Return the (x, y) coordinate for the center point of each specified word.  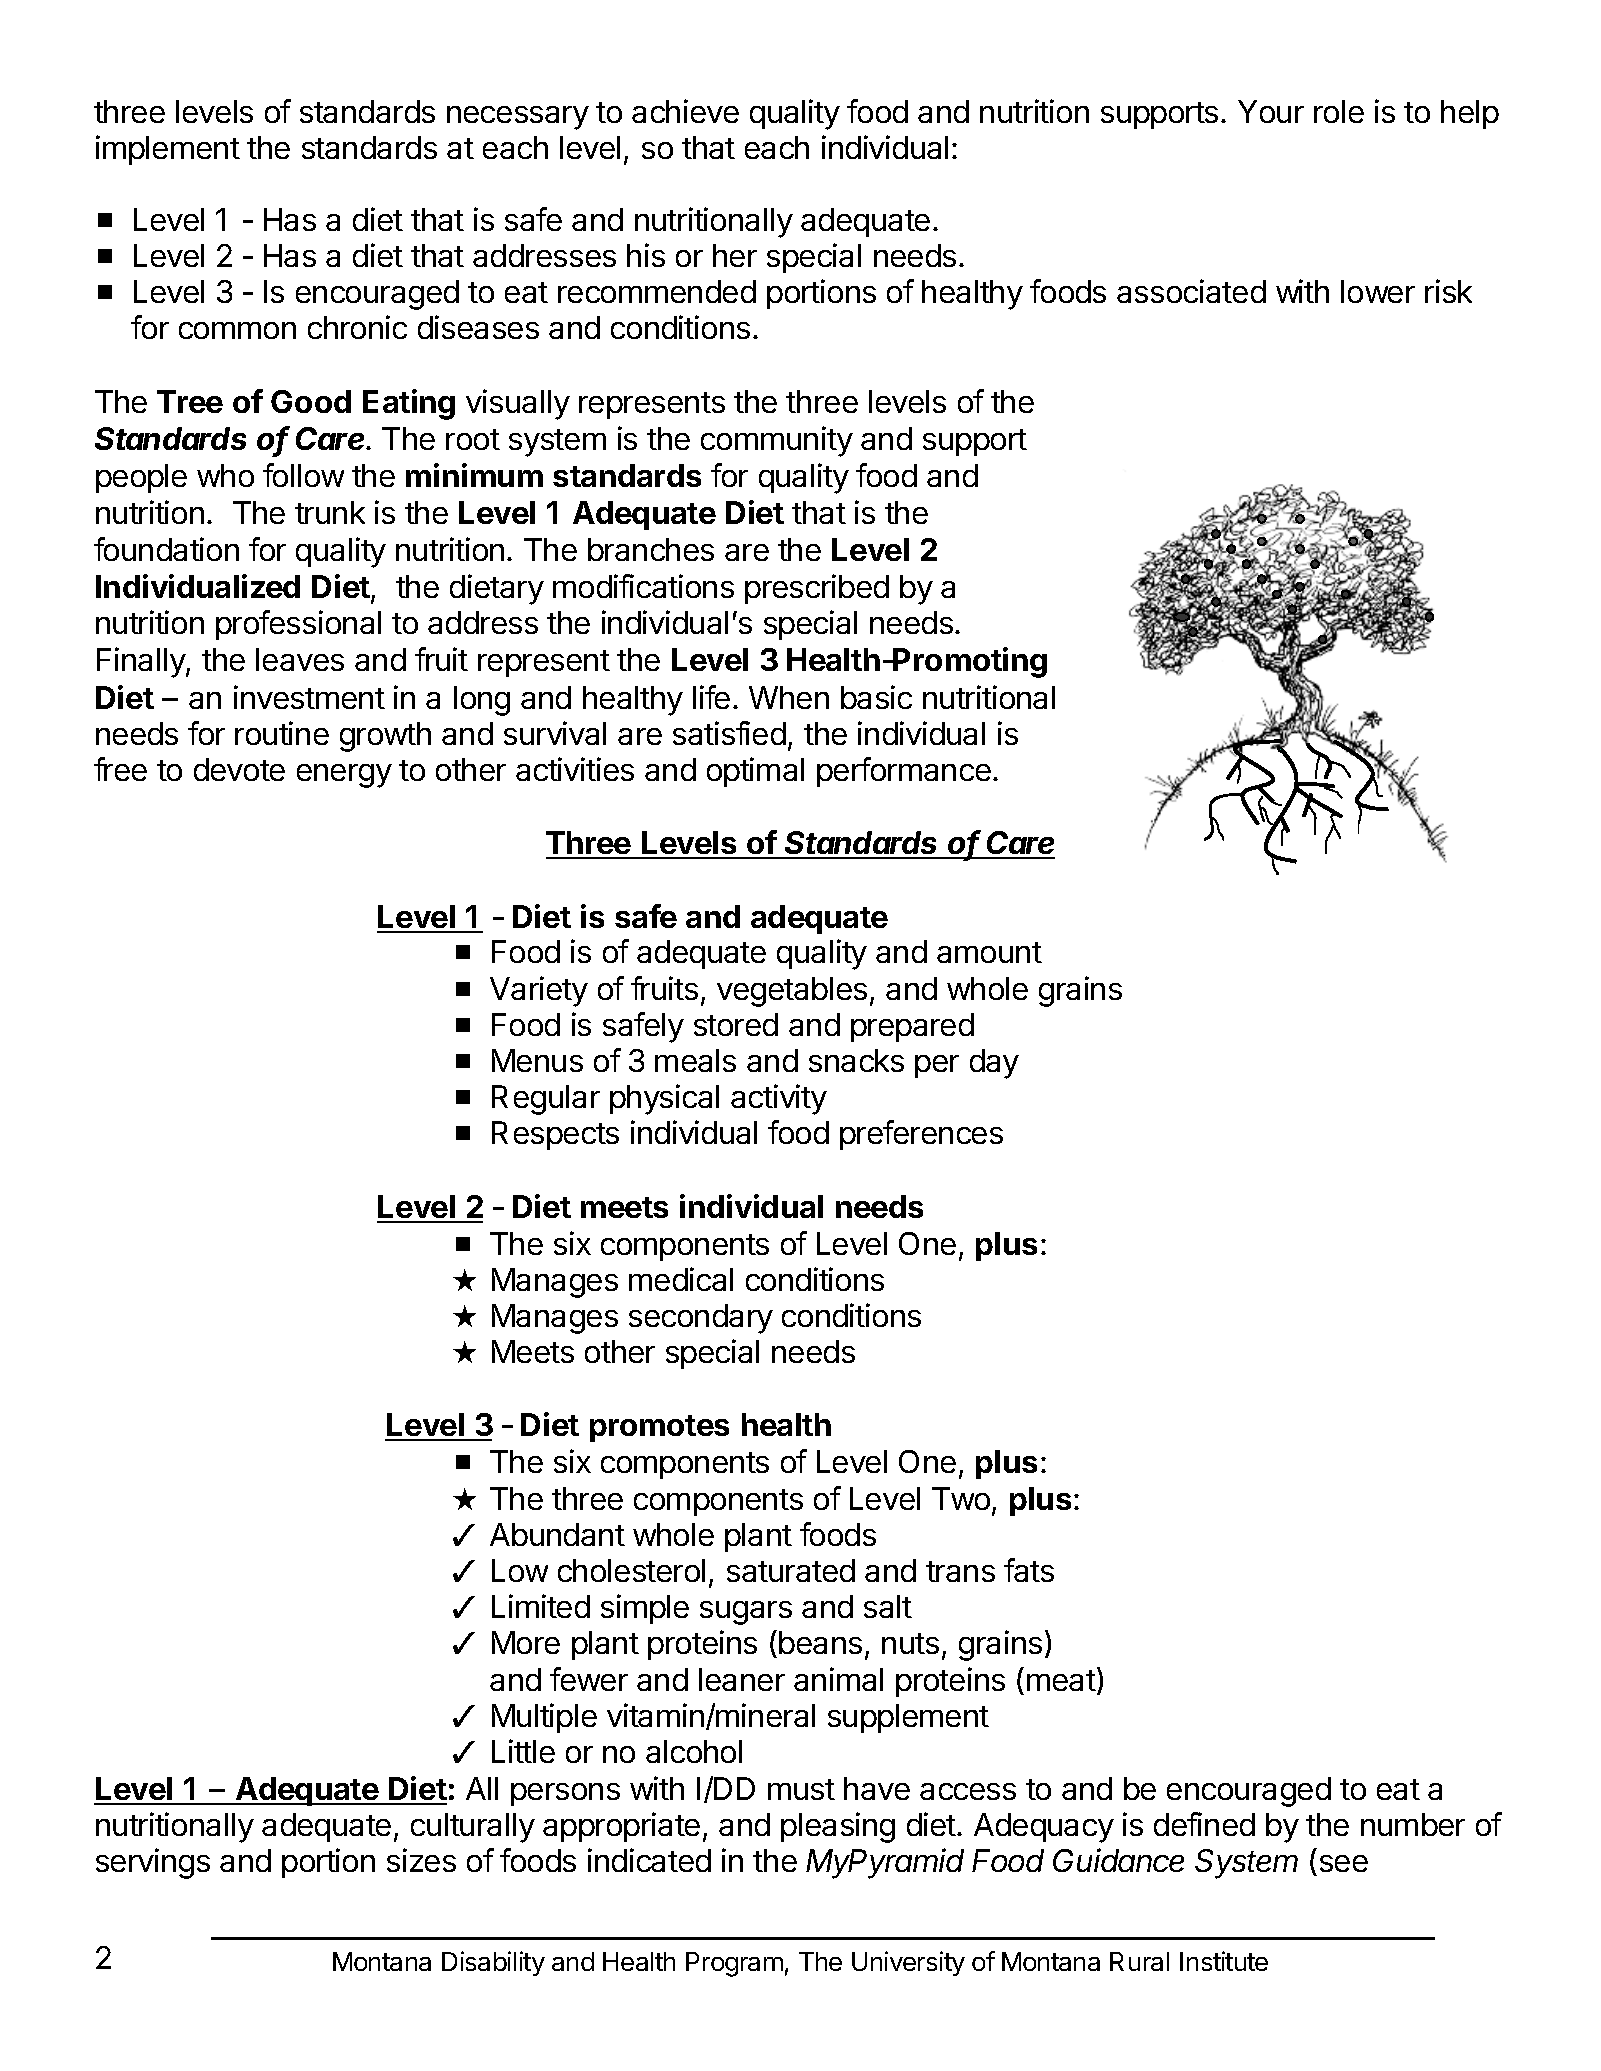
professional (298, 625)
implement (168, 150)
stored (736, 1024)
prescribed (817, 589)
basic (876, 697)
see (1344, 1863)
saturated (791, 1570)
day (994, 1064)
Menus (537, 1060)
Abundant (557, 1534)
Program (734, 1964)
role (1339, 111)
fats (1029, 1570)
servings (153, 1863)
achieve (685, 111)
